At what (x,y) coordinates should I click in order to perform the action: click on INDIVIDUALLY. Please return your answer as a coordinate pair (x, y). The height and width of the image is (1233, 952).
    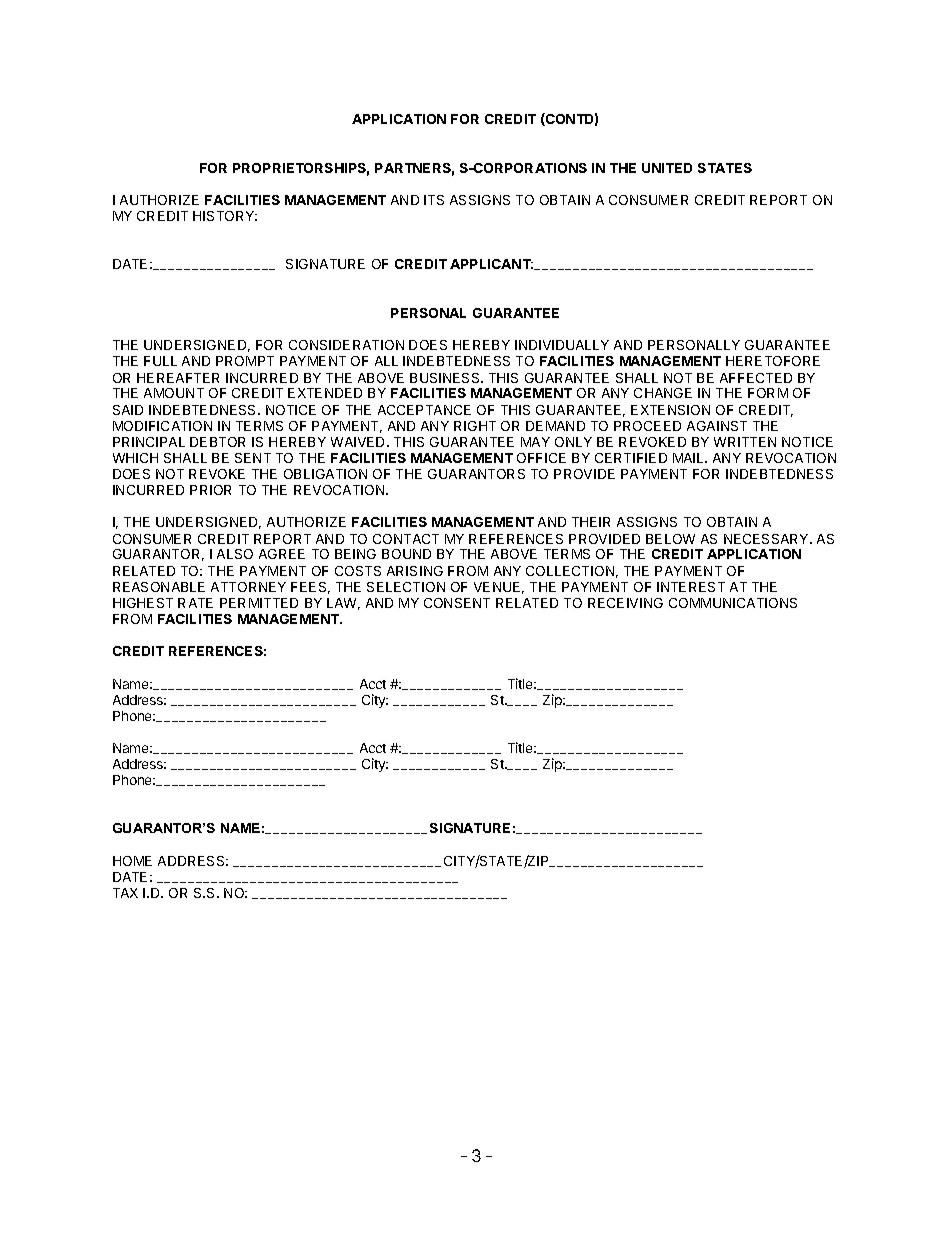
    Looking at the image, I should click on (562, 345).
